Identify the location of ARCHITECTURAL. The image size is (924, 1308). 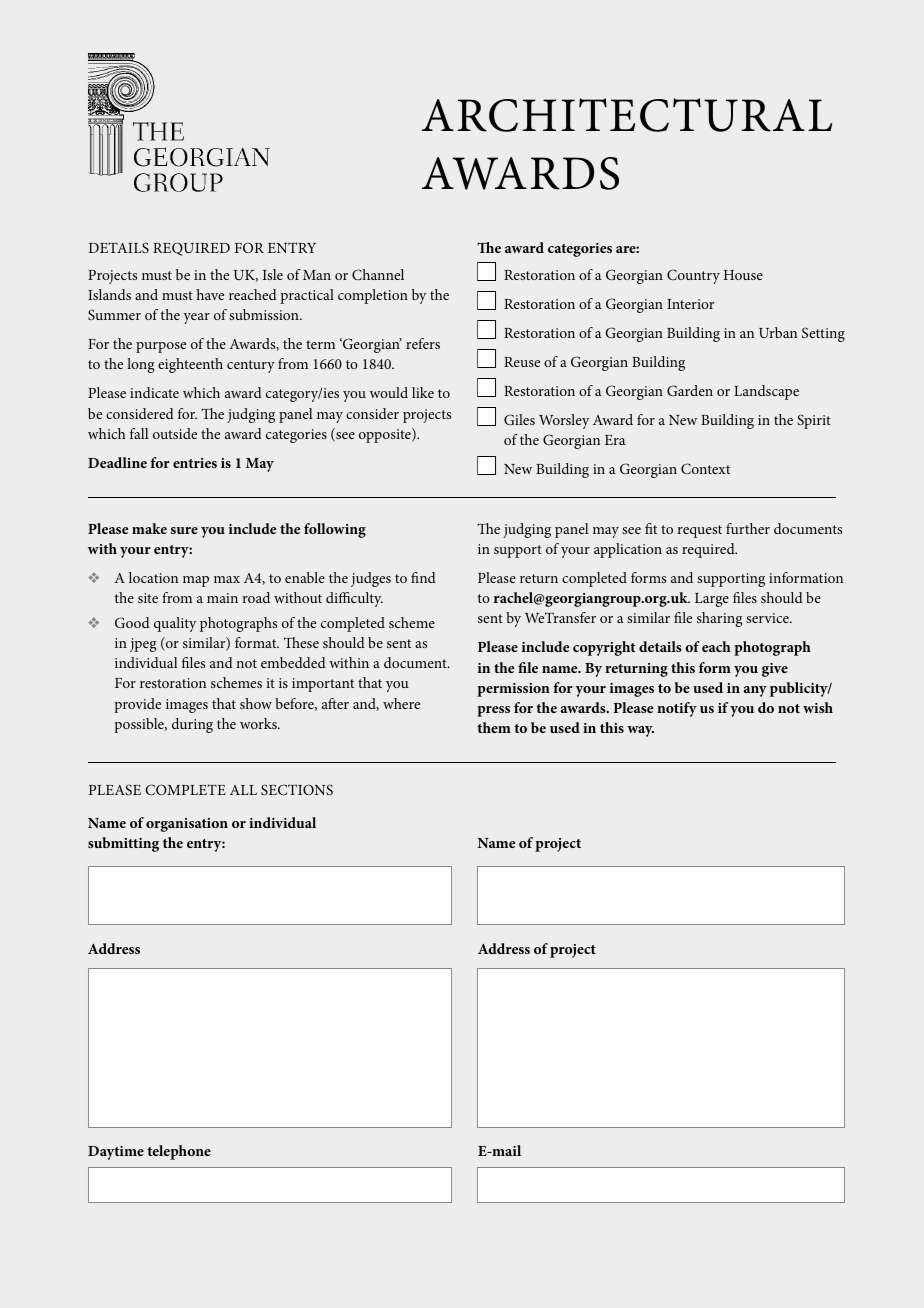
(627, 115).
